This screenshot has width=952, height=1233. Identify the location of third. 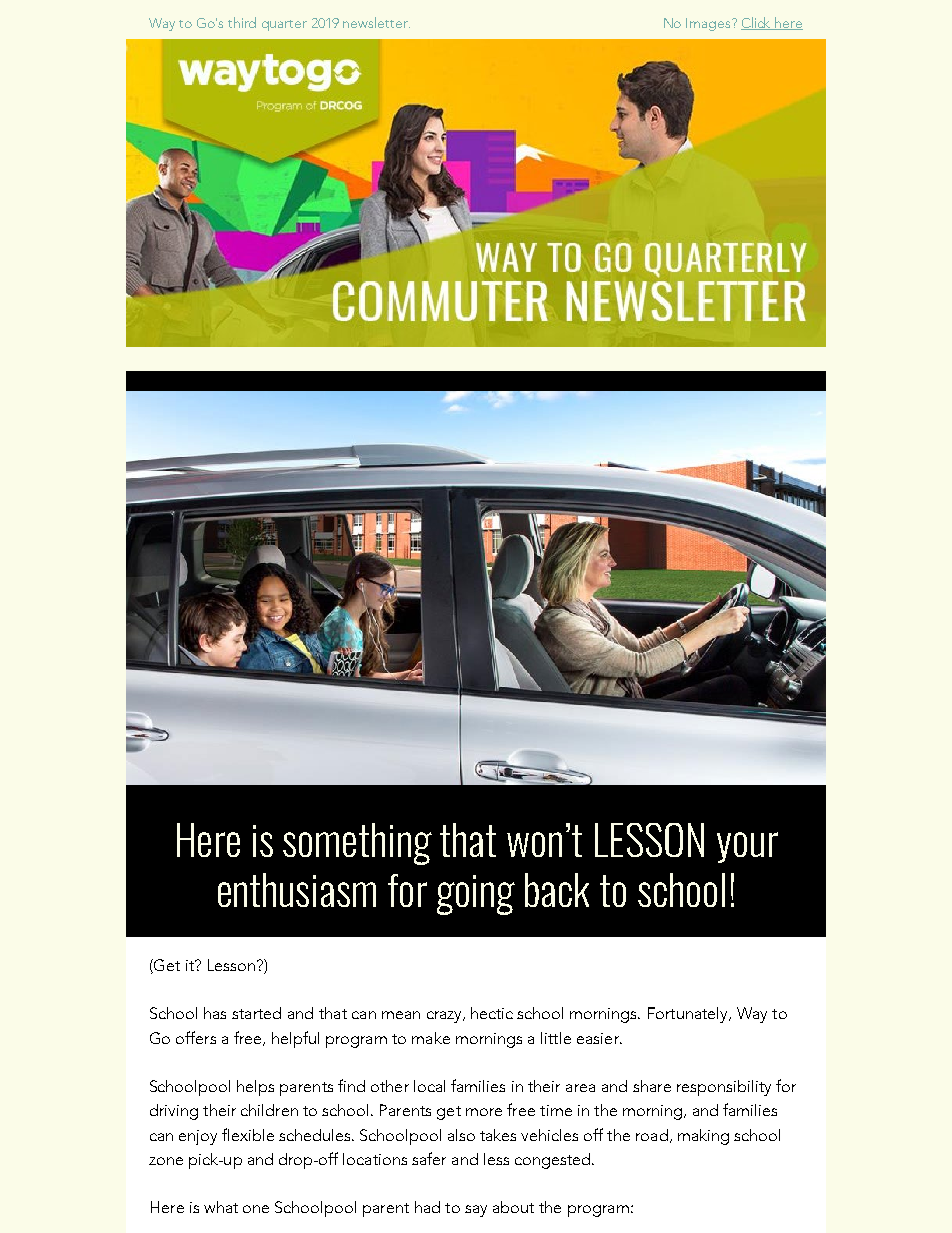
(242, 22).
